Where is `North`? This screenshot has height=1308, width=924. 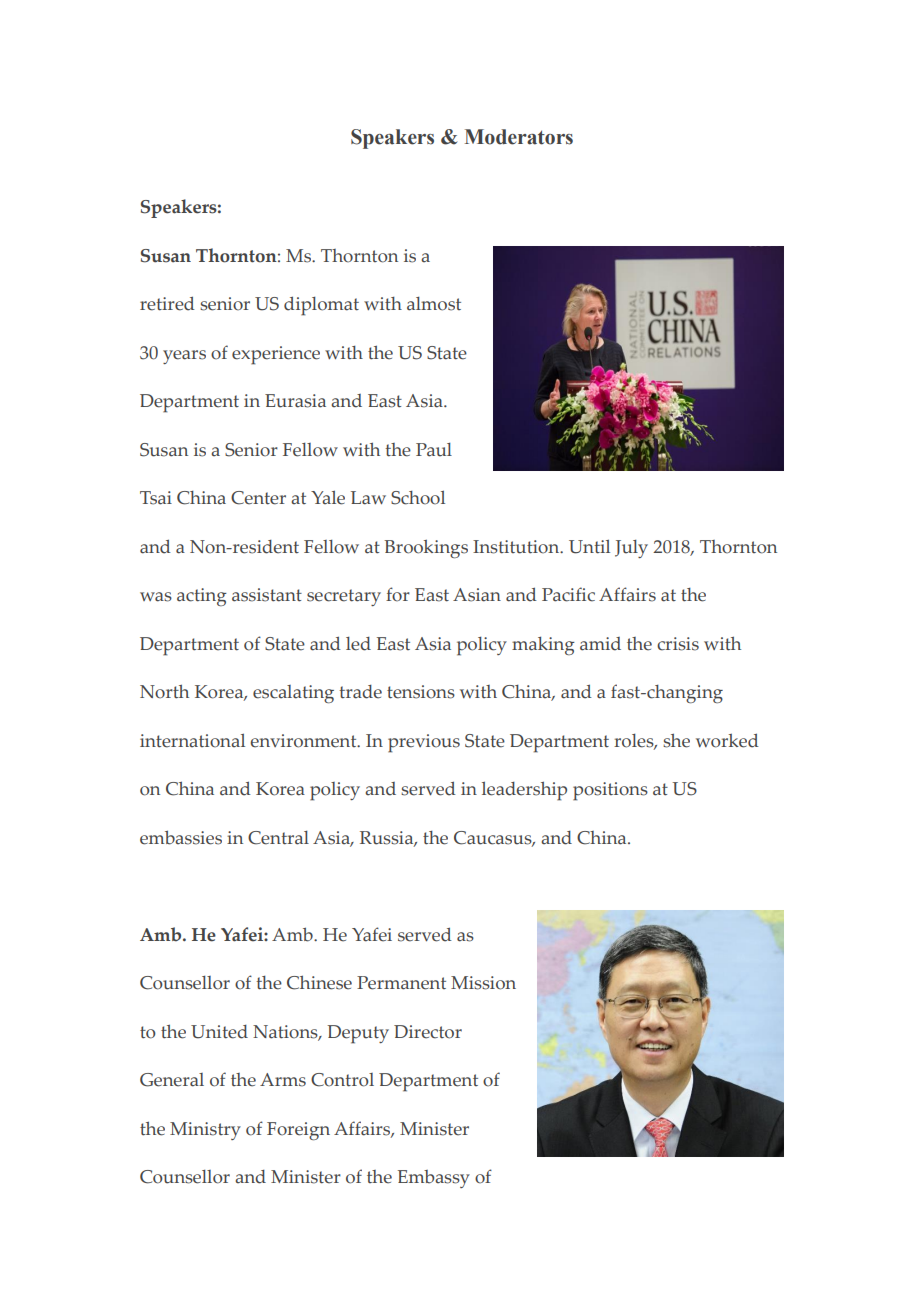 North is located at coordinates (164, 691).
